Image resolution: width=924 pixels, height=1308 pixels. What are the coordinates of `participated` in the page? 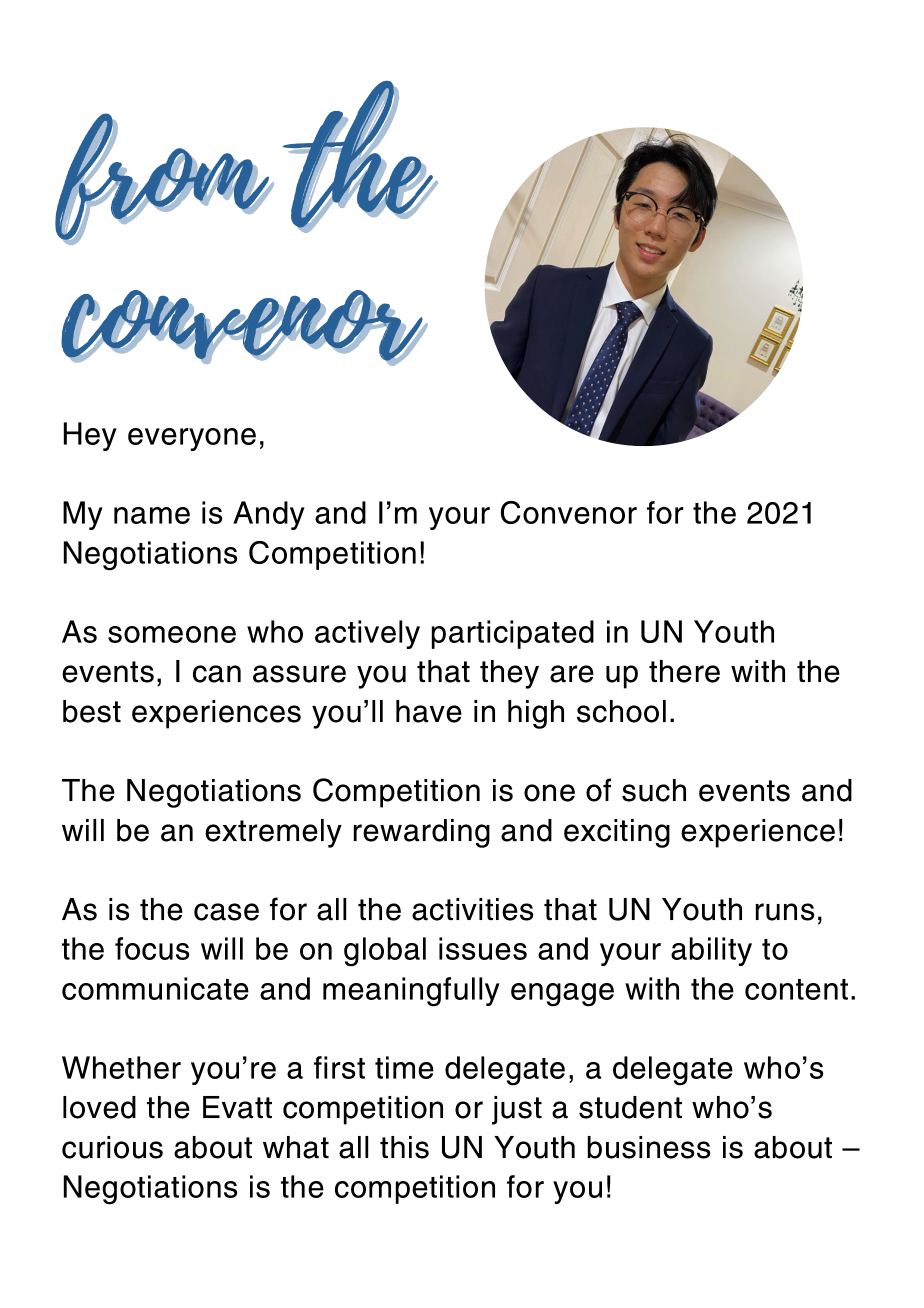 It's located at (513, 634).
